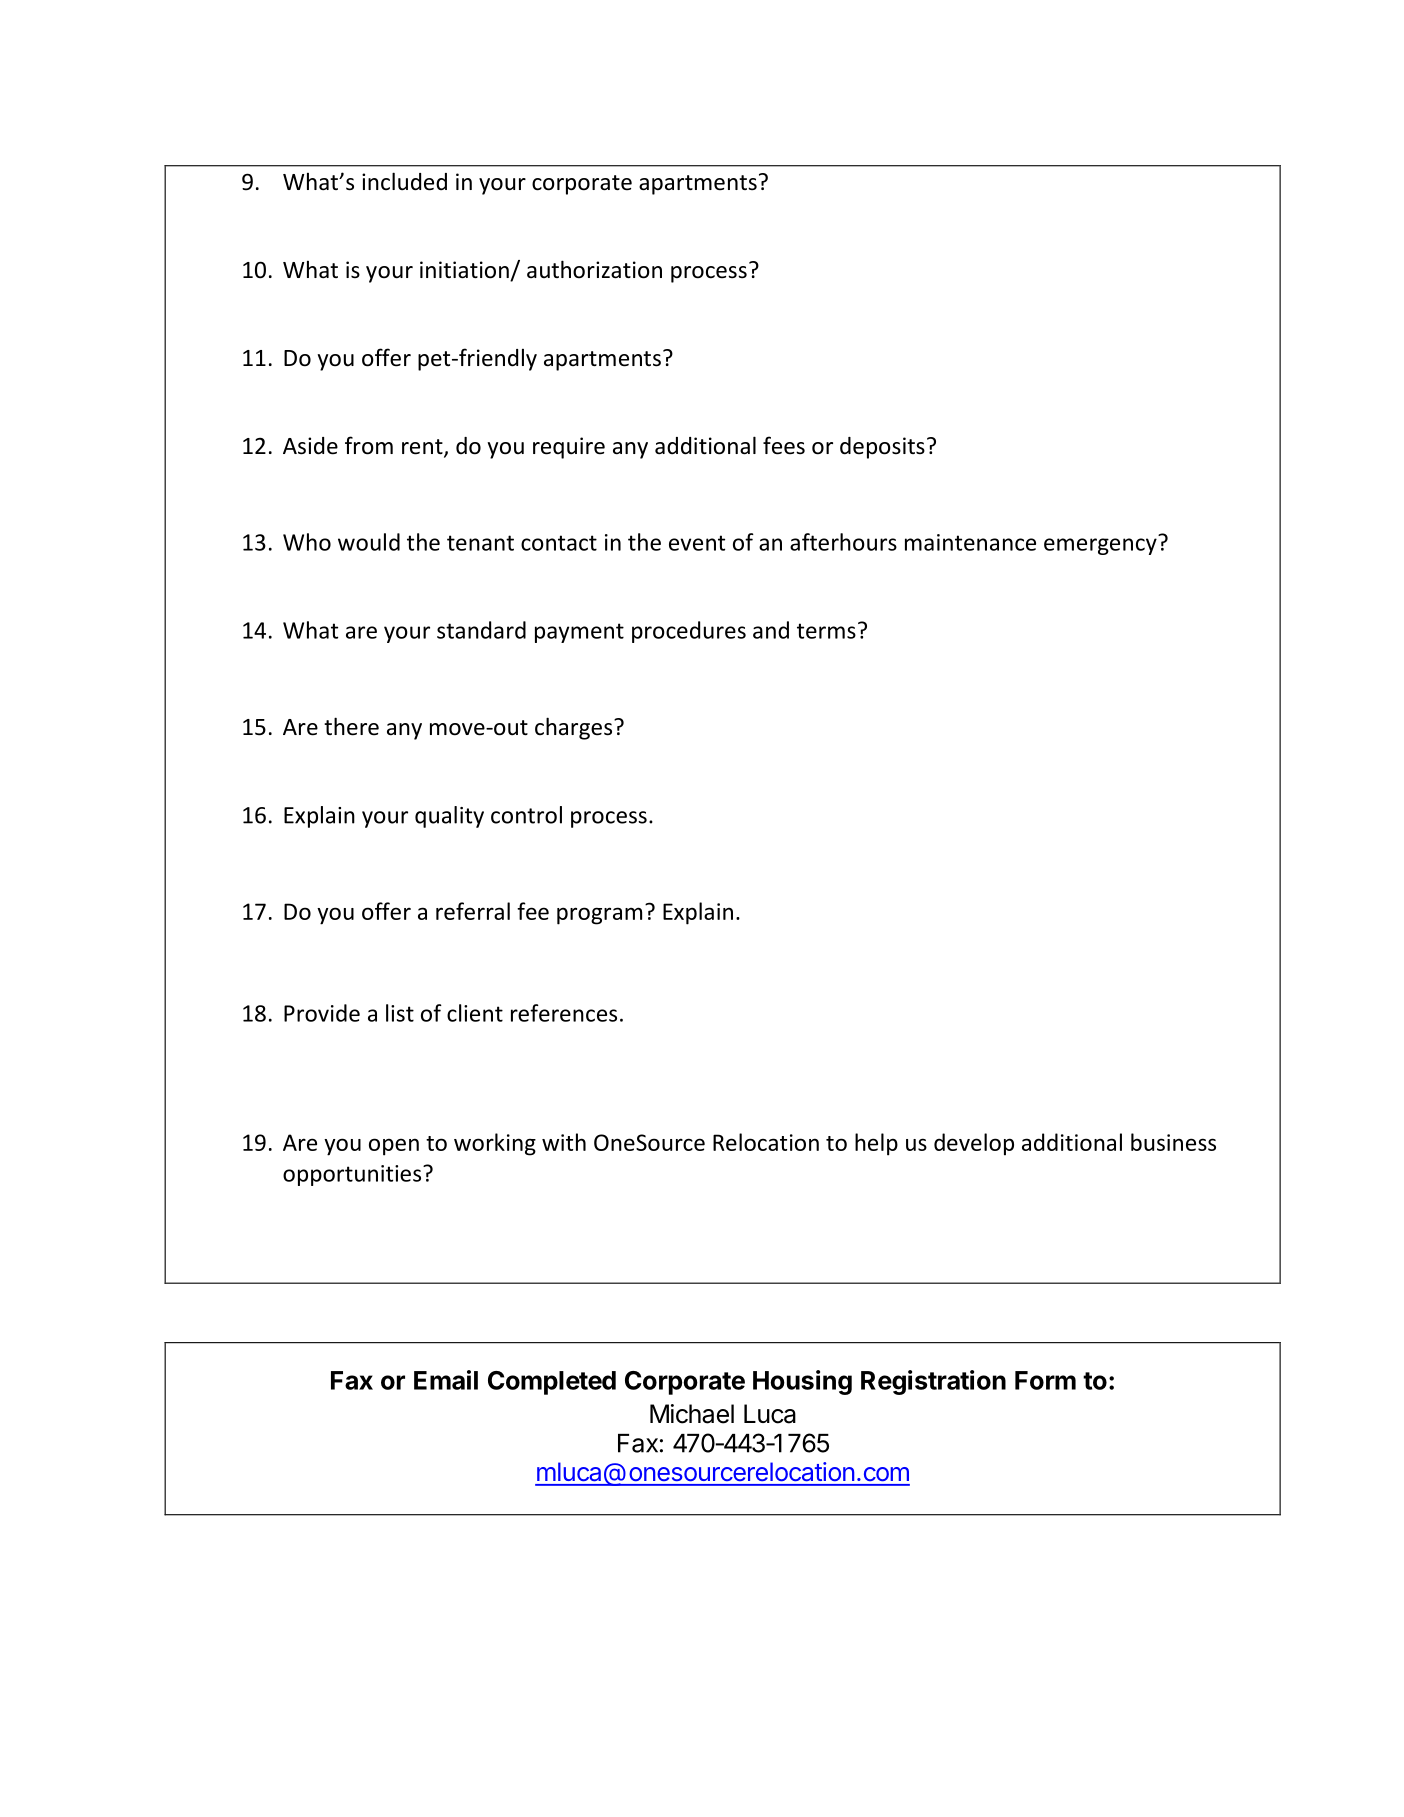  Describe the element at coordinates (394, 1147) in the image. I see `open` at that location.
